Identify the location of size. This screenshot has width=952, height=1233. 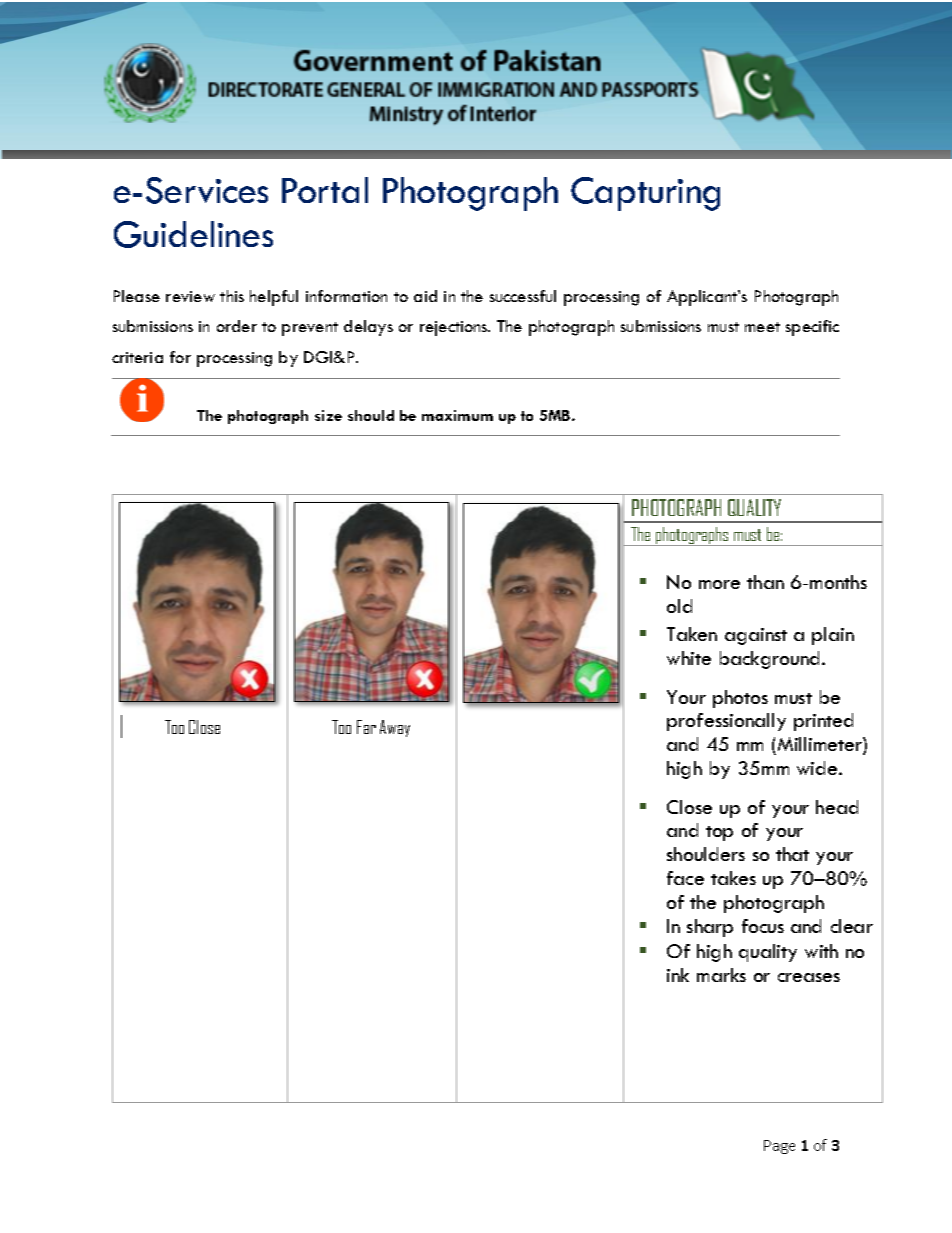
(328, 415).
